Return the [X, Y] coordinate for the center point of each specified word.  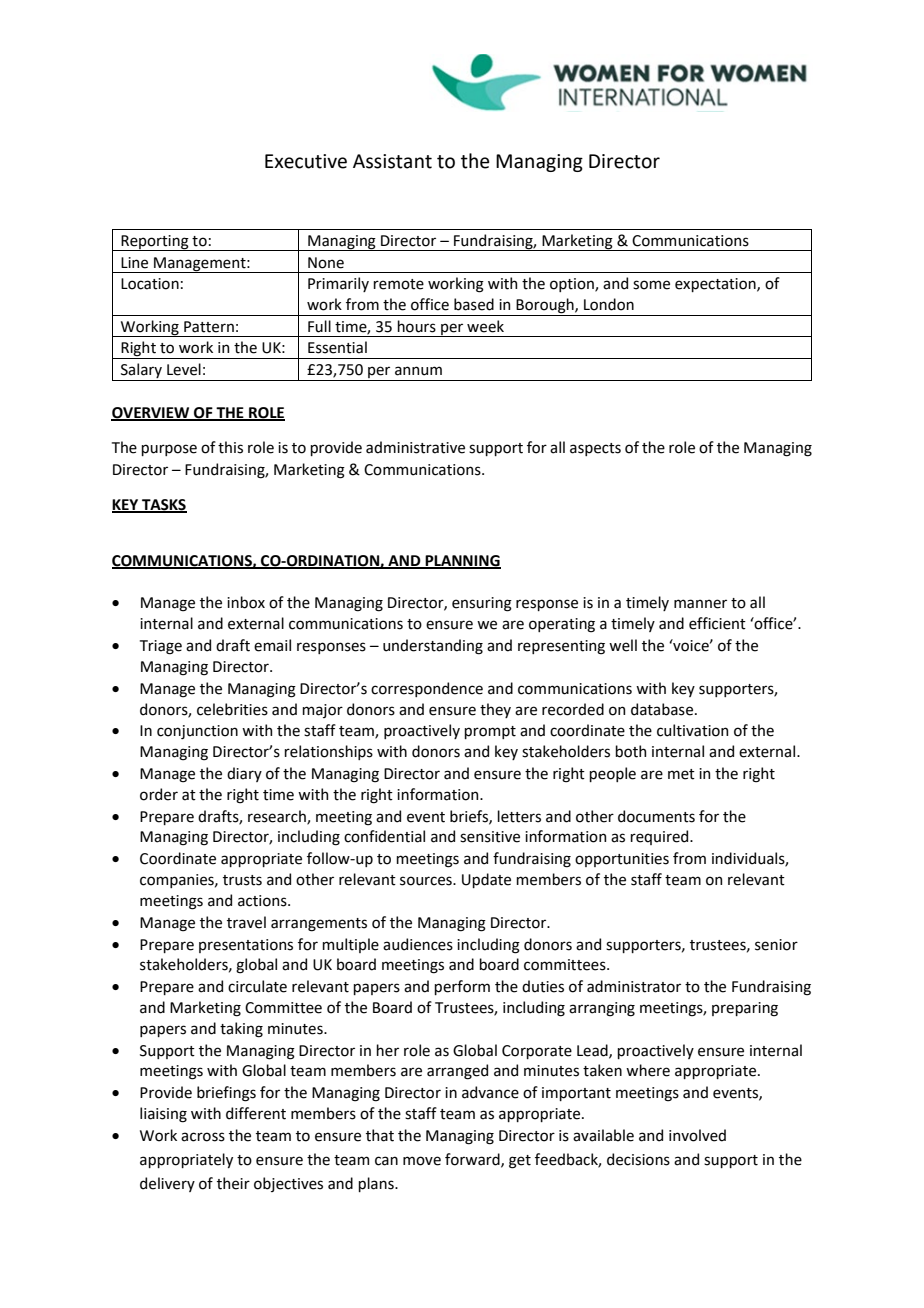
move [422, 1161]
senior [776, 945]
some [651, 285]
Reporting [155, 243]
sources [427, 881]
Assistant [392, 161]
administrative [415, 447]
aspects [595, 449]
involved [697, 1135]
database [662, 709]
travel [246, 922]
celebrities [232, 709]
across [203, 1137]
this [230, 447]
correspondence [427, 689]
